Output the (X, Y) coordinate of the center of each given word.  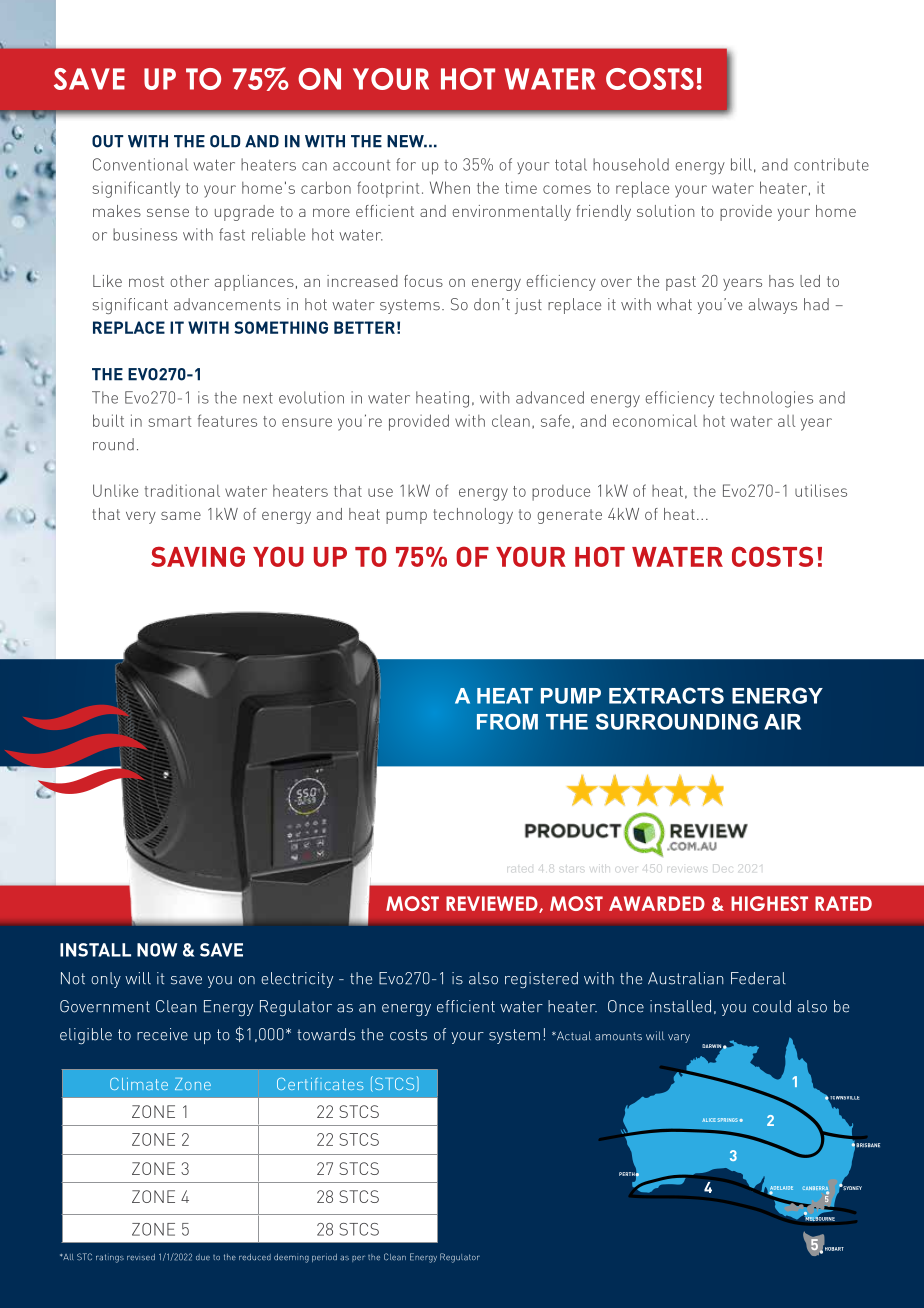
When (450, 187)
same (181, 515)
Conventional (140, 164)
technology (473, 516)
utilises (821, 490)
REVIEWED (493, 904)
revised (141, 1257)
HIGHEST (769, 903)
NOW (157, 950)
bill (741, 164)
